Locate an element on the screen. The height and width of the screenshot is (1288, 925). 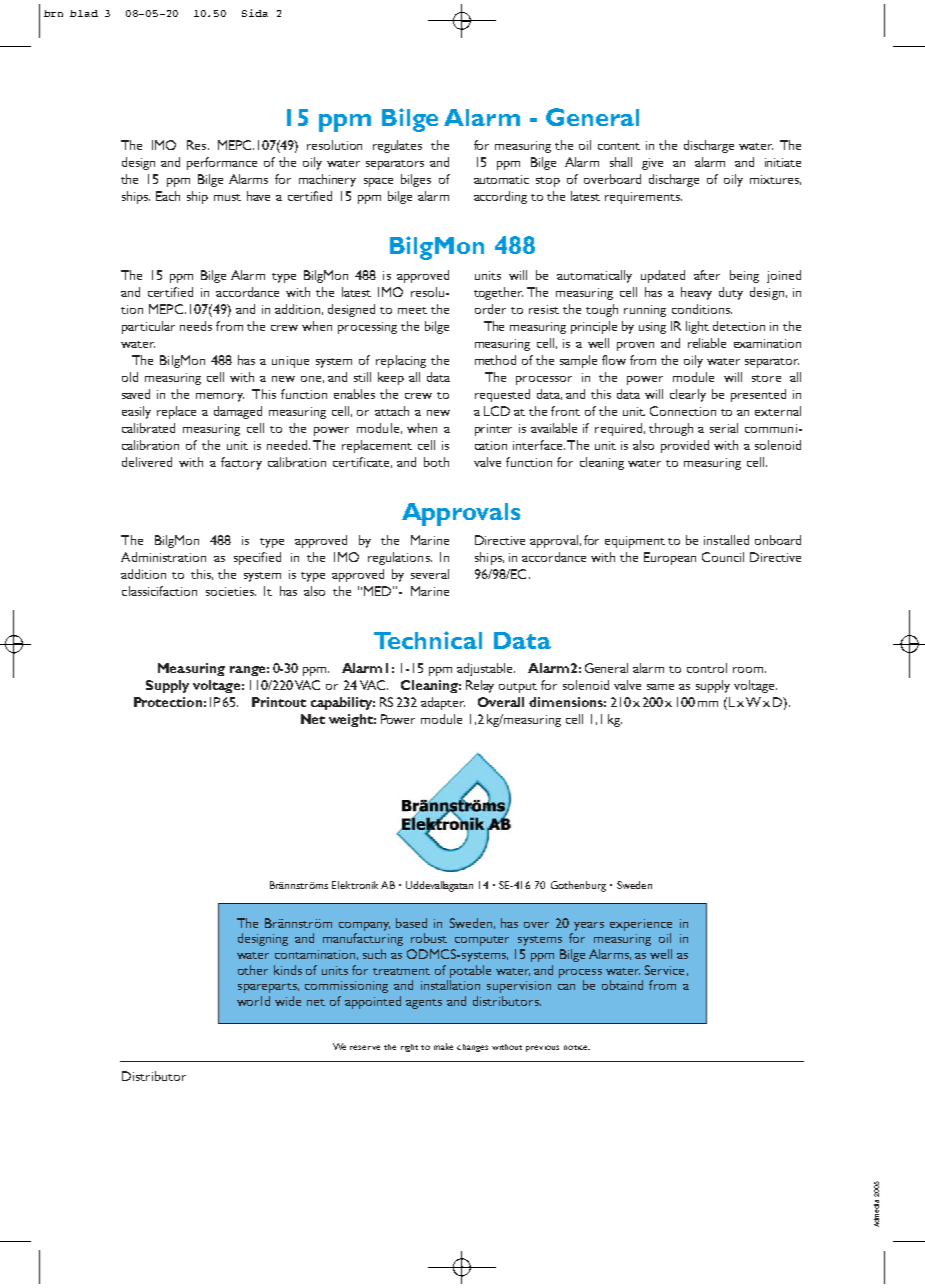
adapter is located at coordinates (443, 703).
